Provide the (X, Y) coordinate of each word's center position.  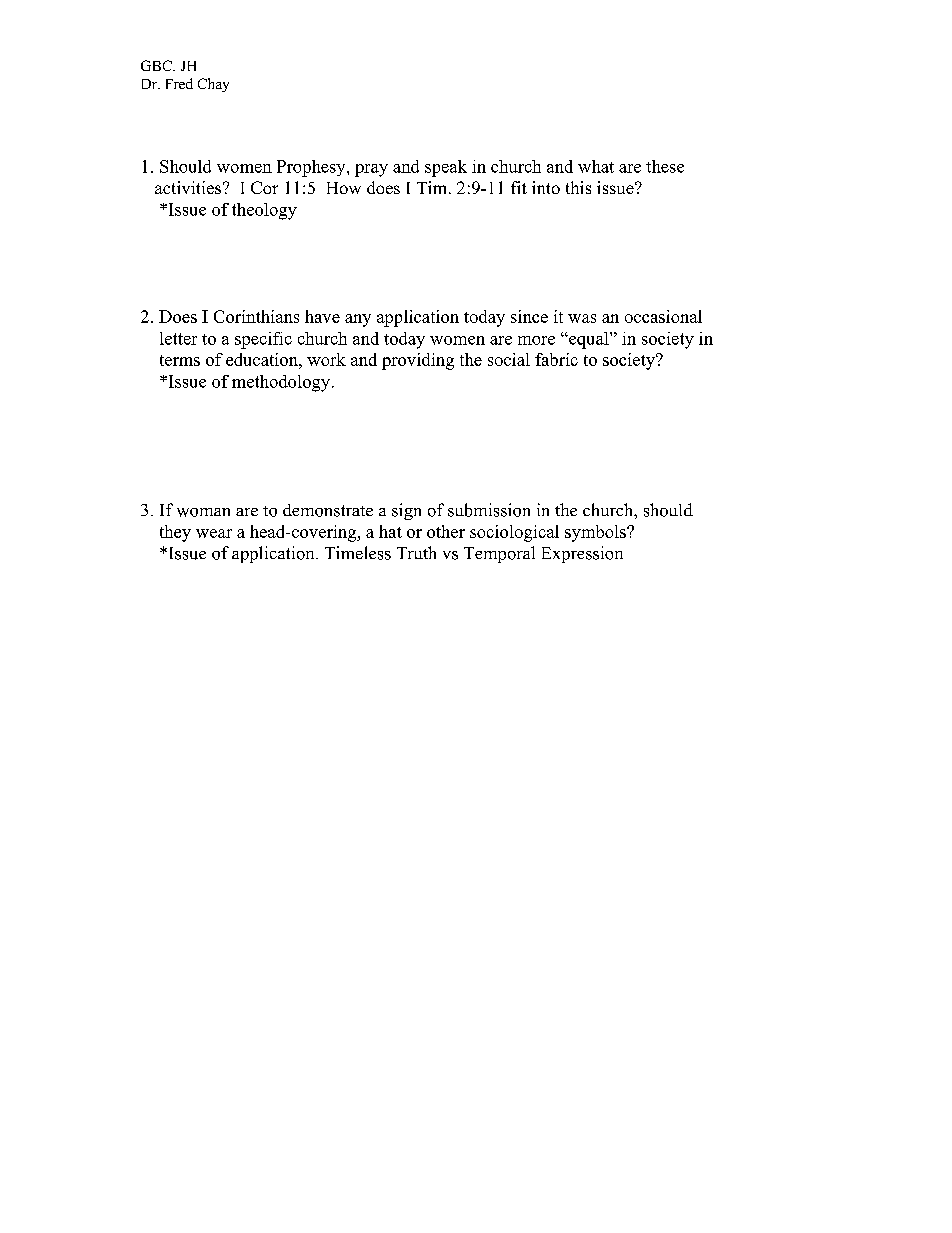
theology (264, 211)
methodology (281, 383)
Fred (179, 83)
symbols (596, 533)
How (344, 188)
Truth (416, 552)
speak (446, 168)
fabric (556, 359)
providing (418, 361)
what (596, 166)
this (578, 187)
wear (214, 533)
